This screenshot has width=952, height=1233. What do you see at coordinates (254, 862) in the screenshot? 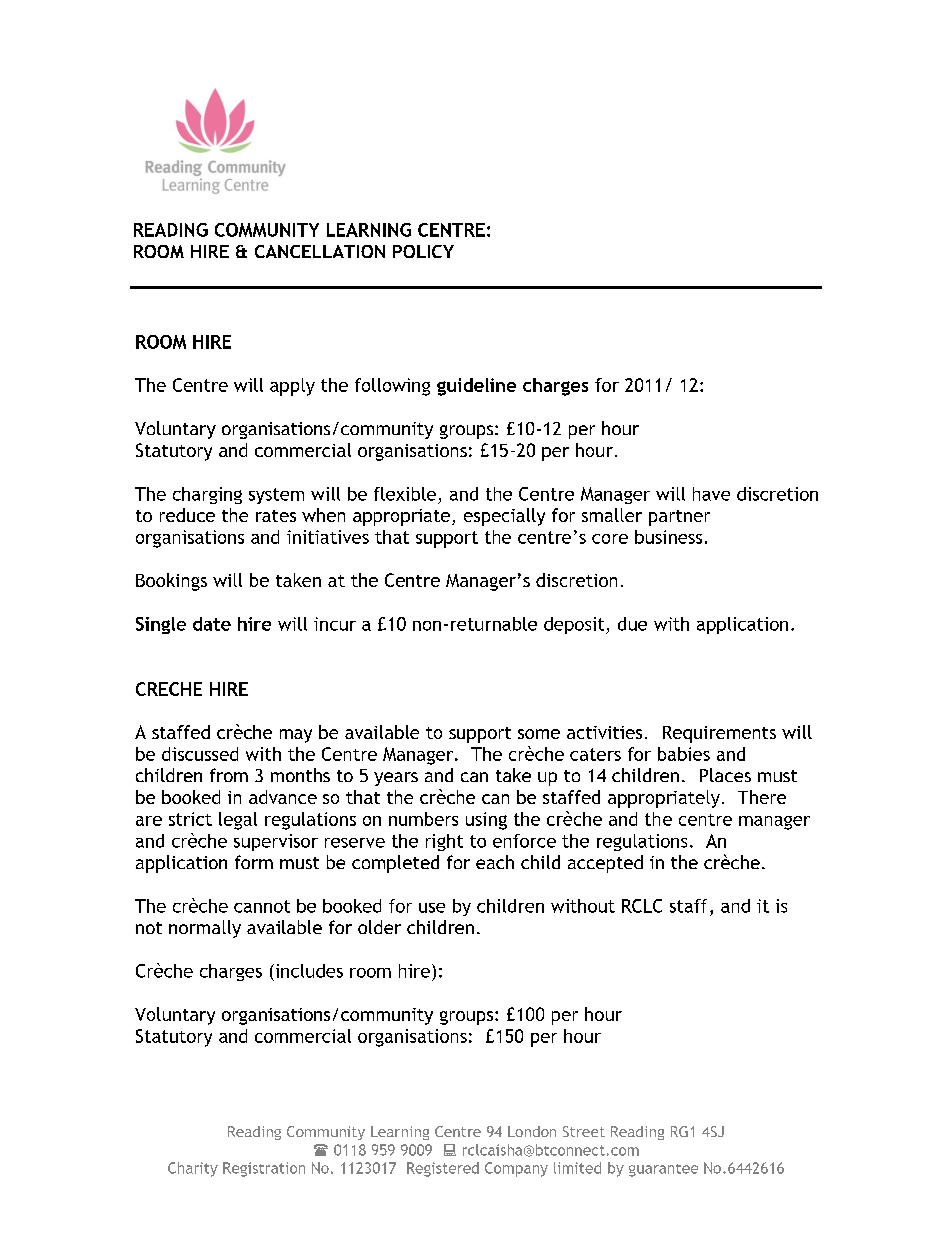
I see `form` at bounding box center [254, 862].
